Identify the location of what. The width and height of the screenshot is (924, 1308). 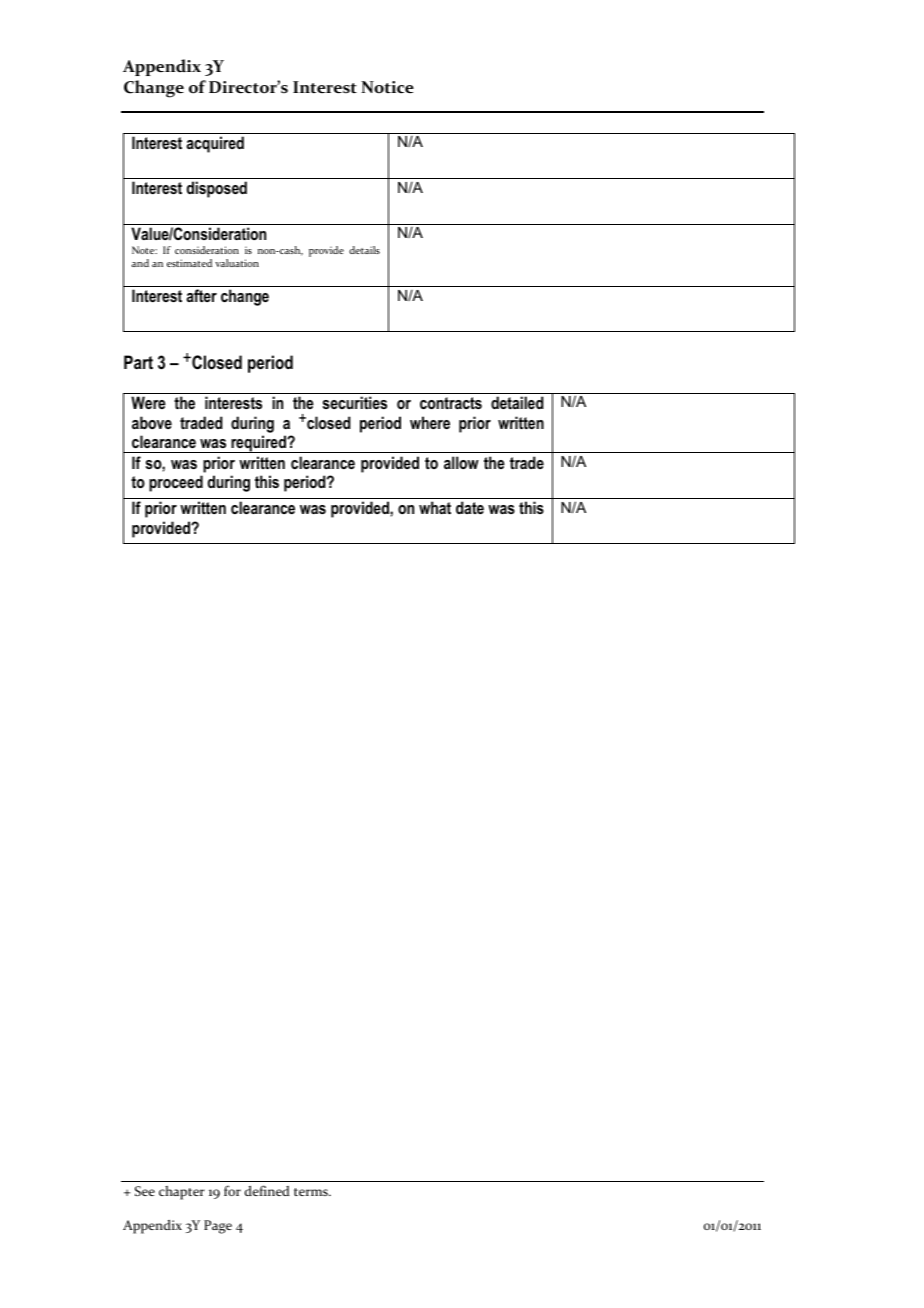
(435, 507).
